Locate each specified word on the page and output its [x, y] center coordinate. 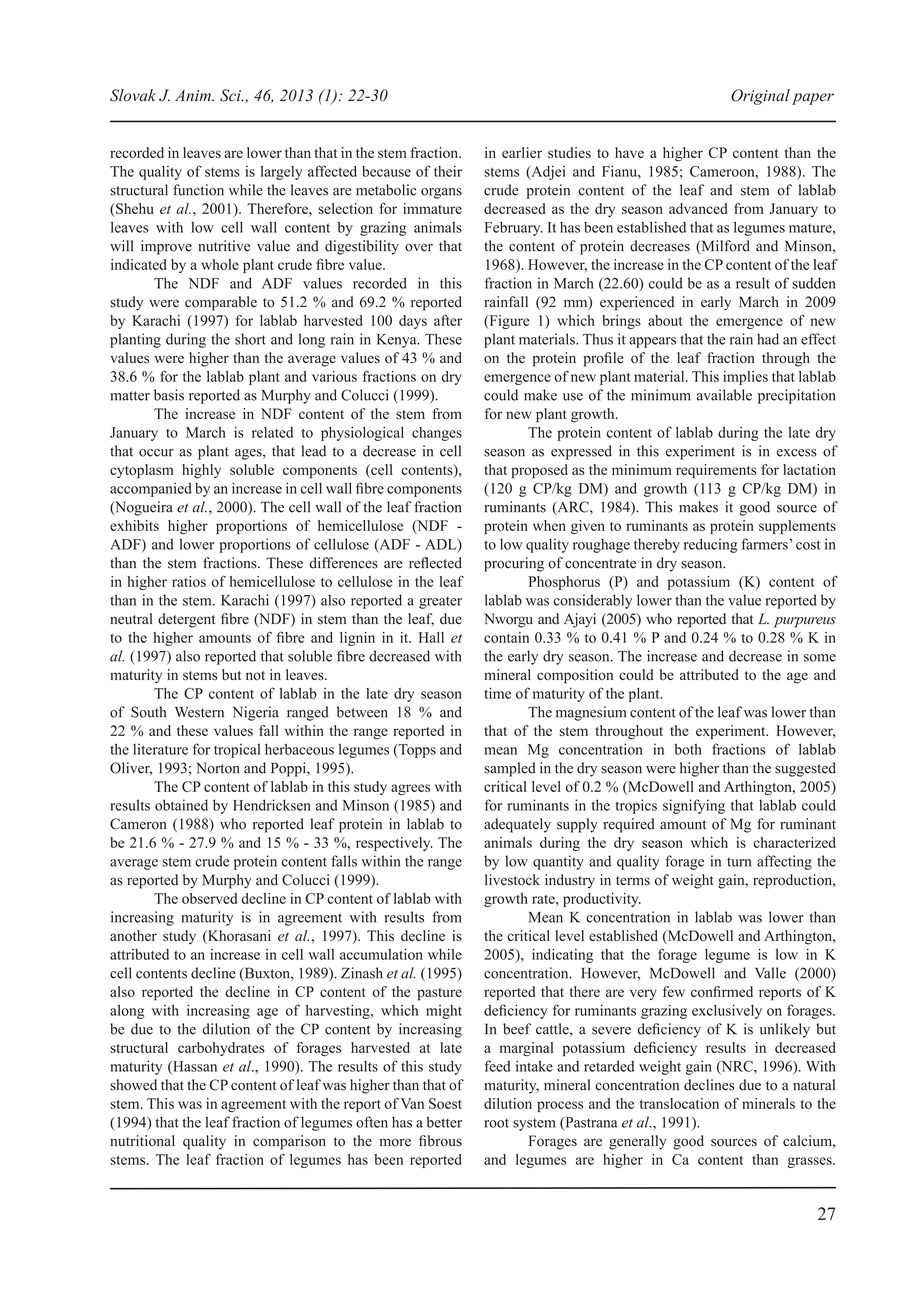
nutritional [142, 1141]
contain [506, 637]
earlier [522, 152]
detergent [186, 620]
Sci [231, 95]
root [496, 1123]
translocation [679, 1103]
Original [760, 97]
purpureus [805, 622]
